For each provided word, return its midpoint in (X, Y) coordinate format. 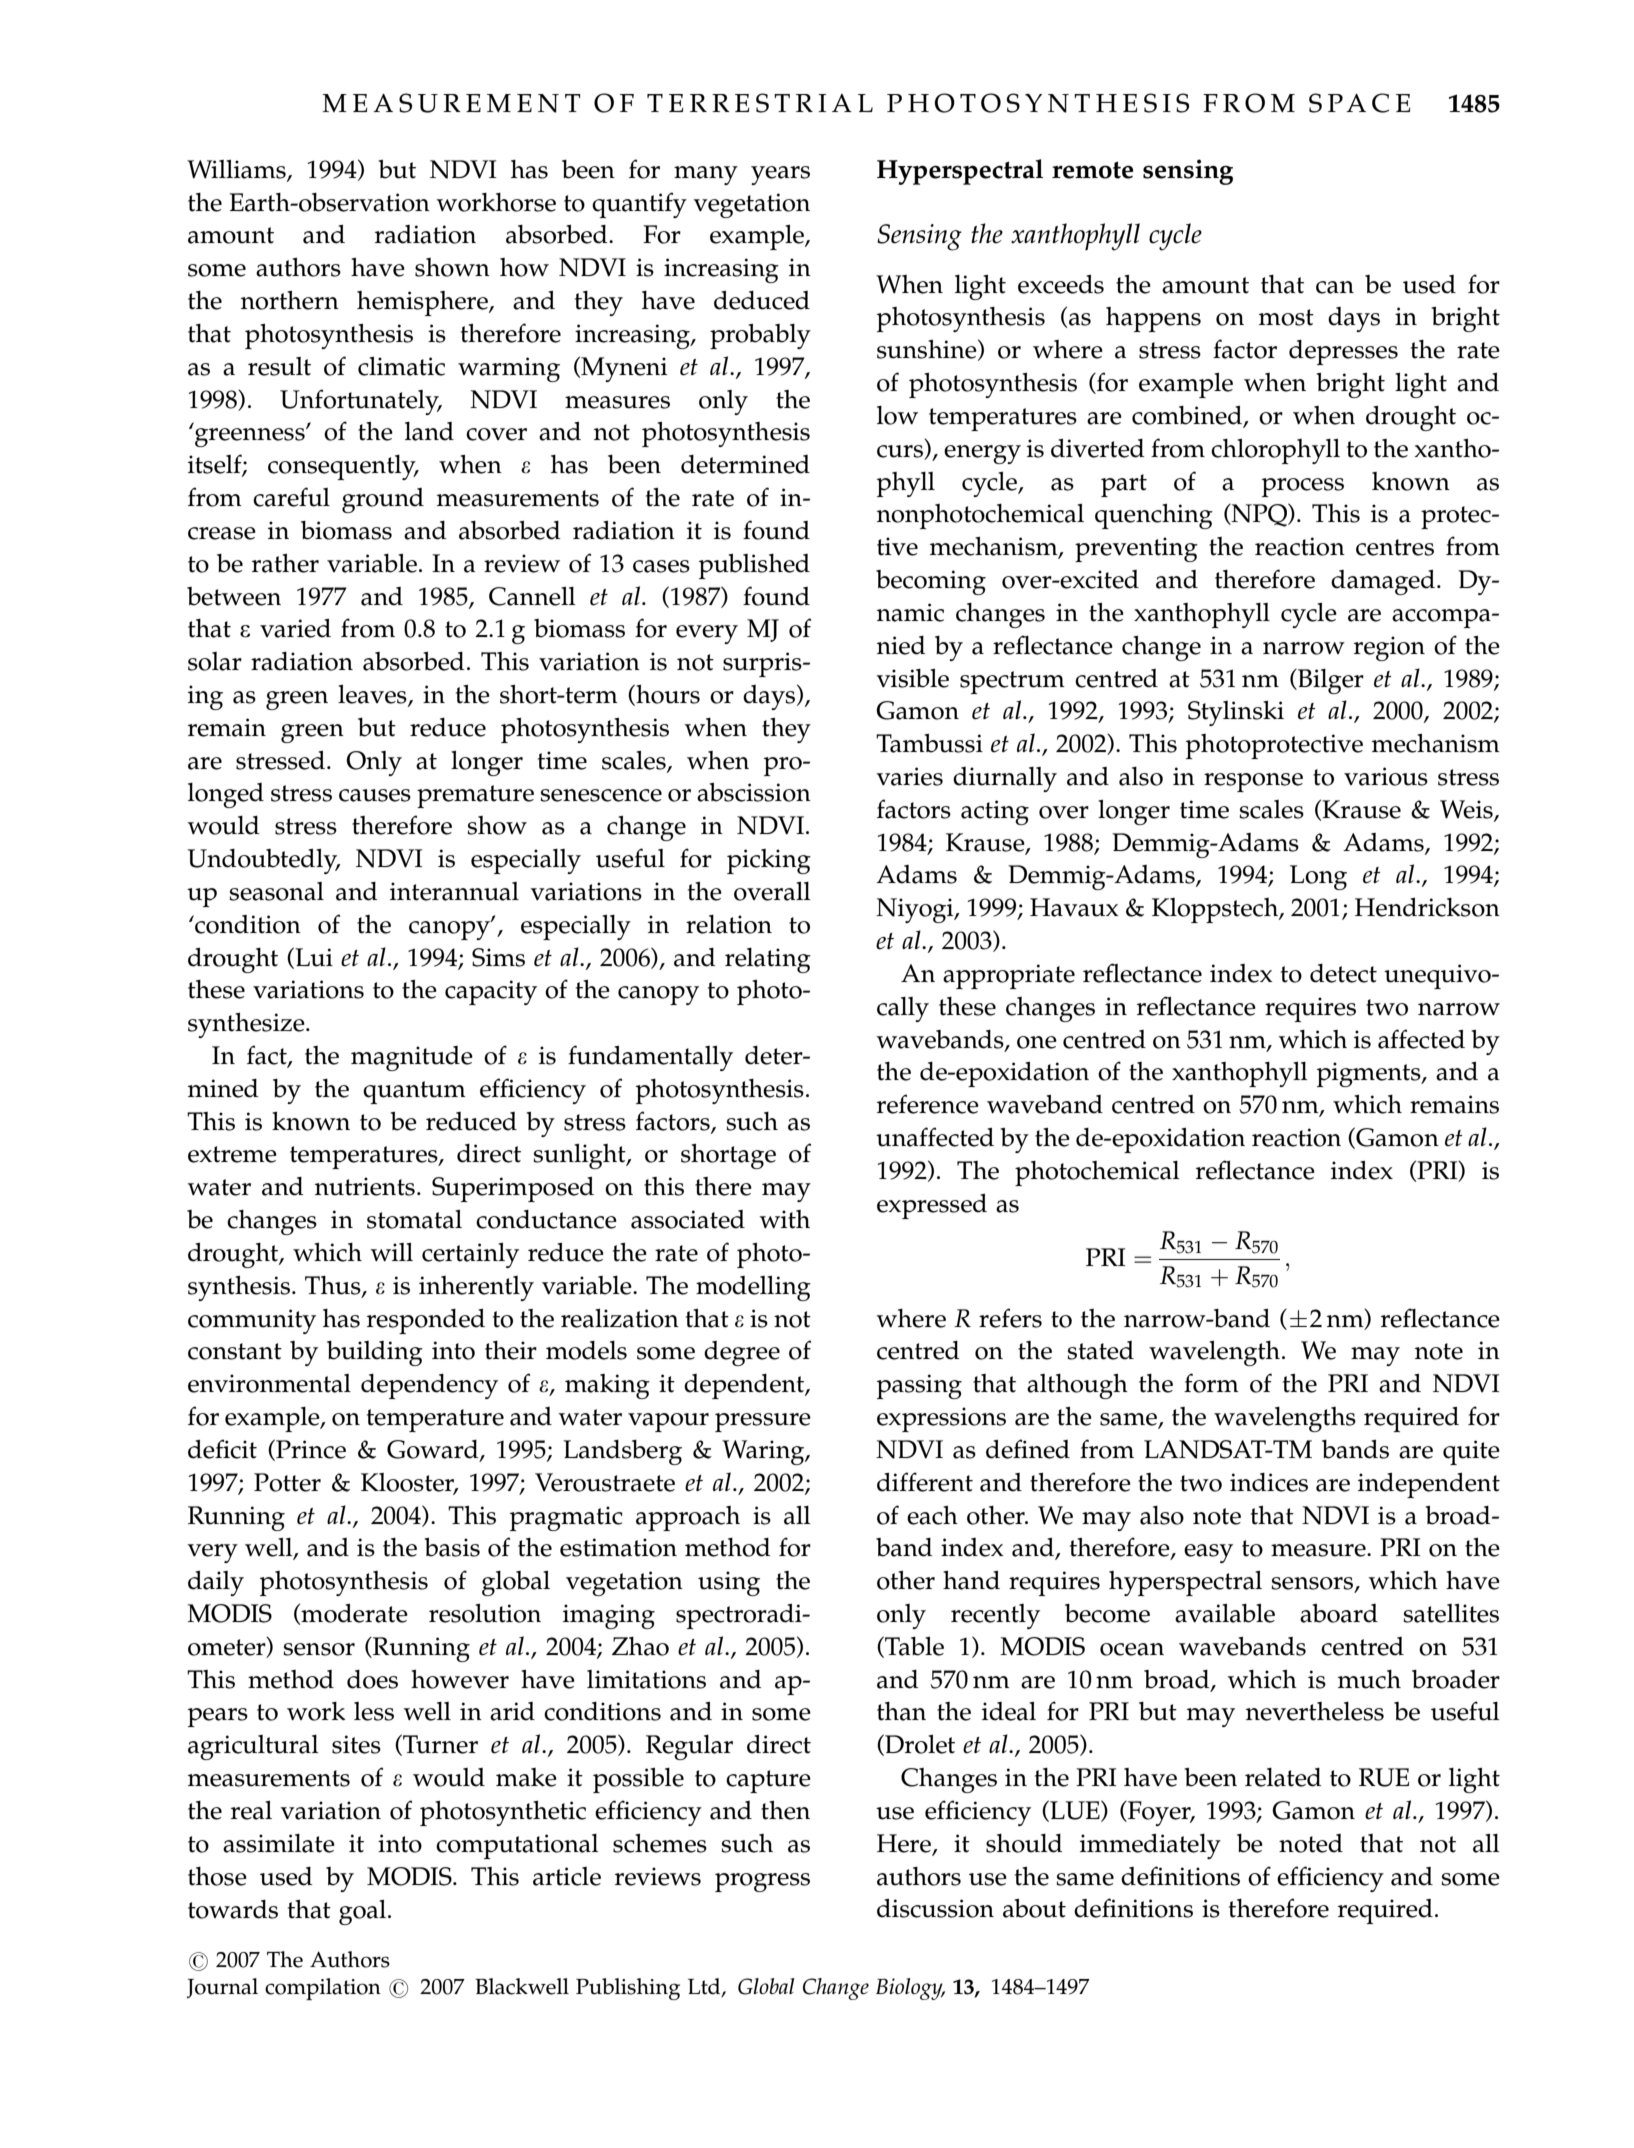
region (1389, 648)
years (780, 175)
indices (1269, 1482)
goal (364, 1912)
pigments (1370, 1074)
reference (928, 1104)
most (1286, 317)
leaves (373, 695)
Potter (287, 1482)
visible (912, 678)
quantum (414, 1092)
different (925, 1482)
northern (290, 300)
